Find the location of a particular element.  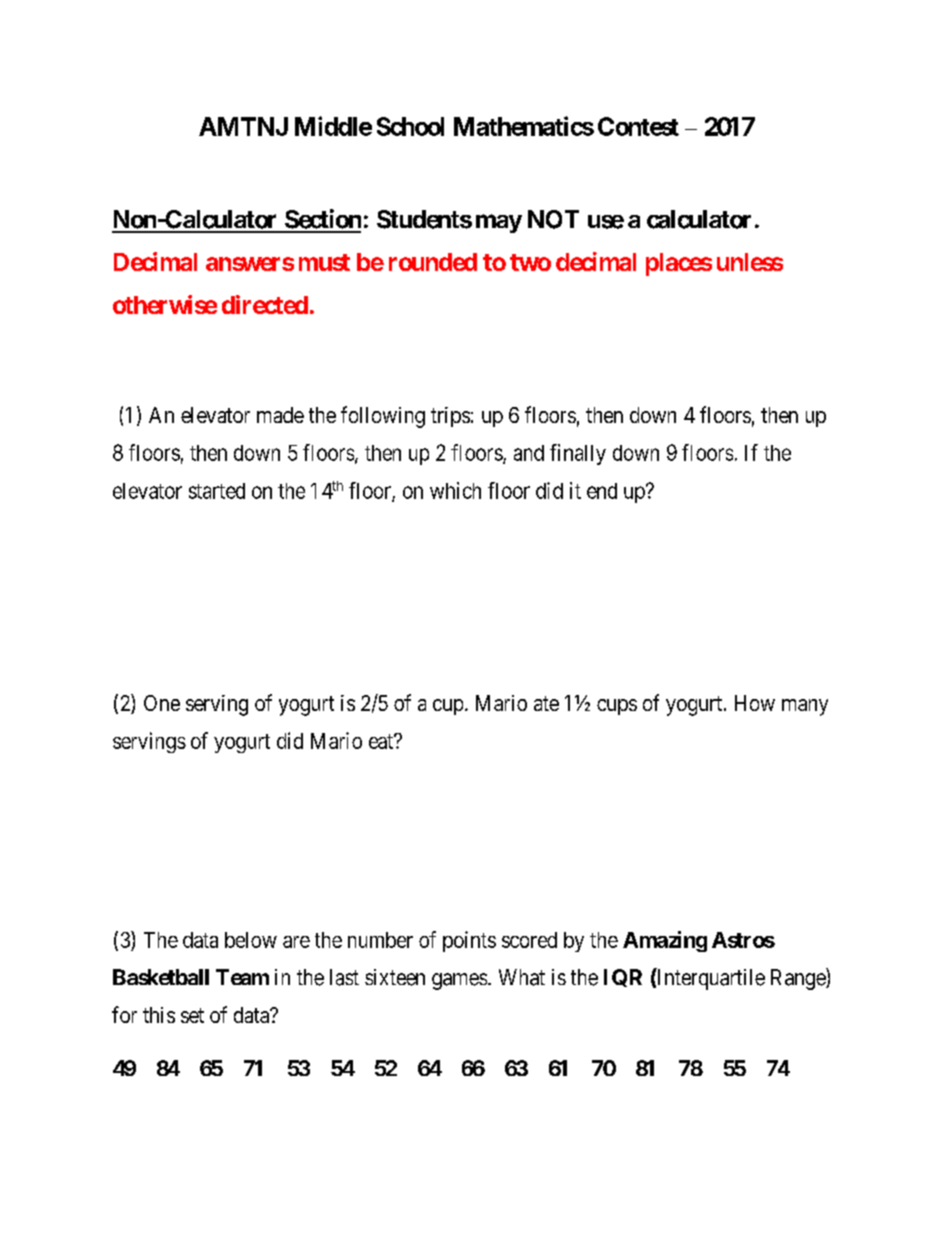

School is located at coordinates (410, 126).
